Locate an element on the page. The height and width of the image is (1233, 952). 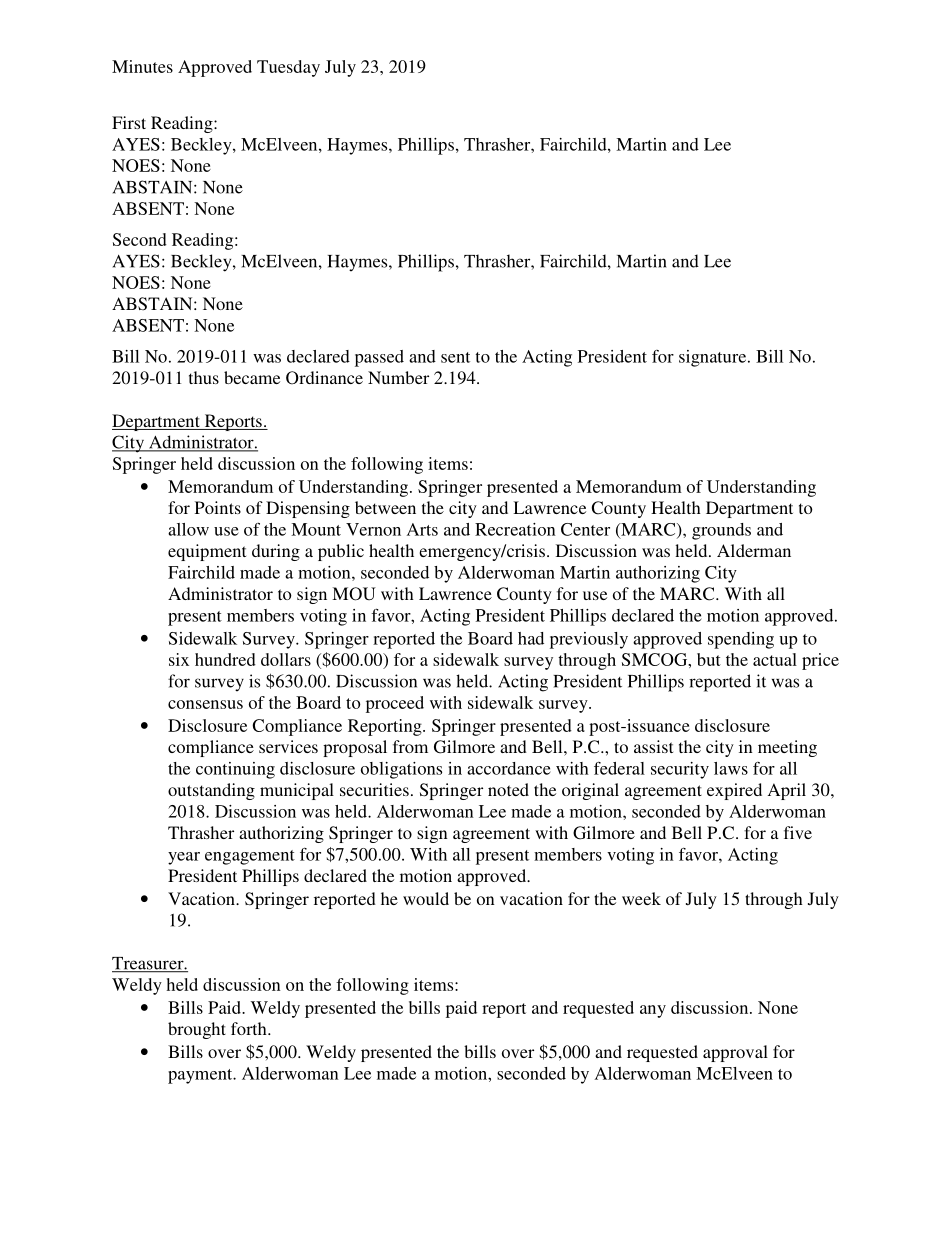
any is located at coordinates (653, 1011).
